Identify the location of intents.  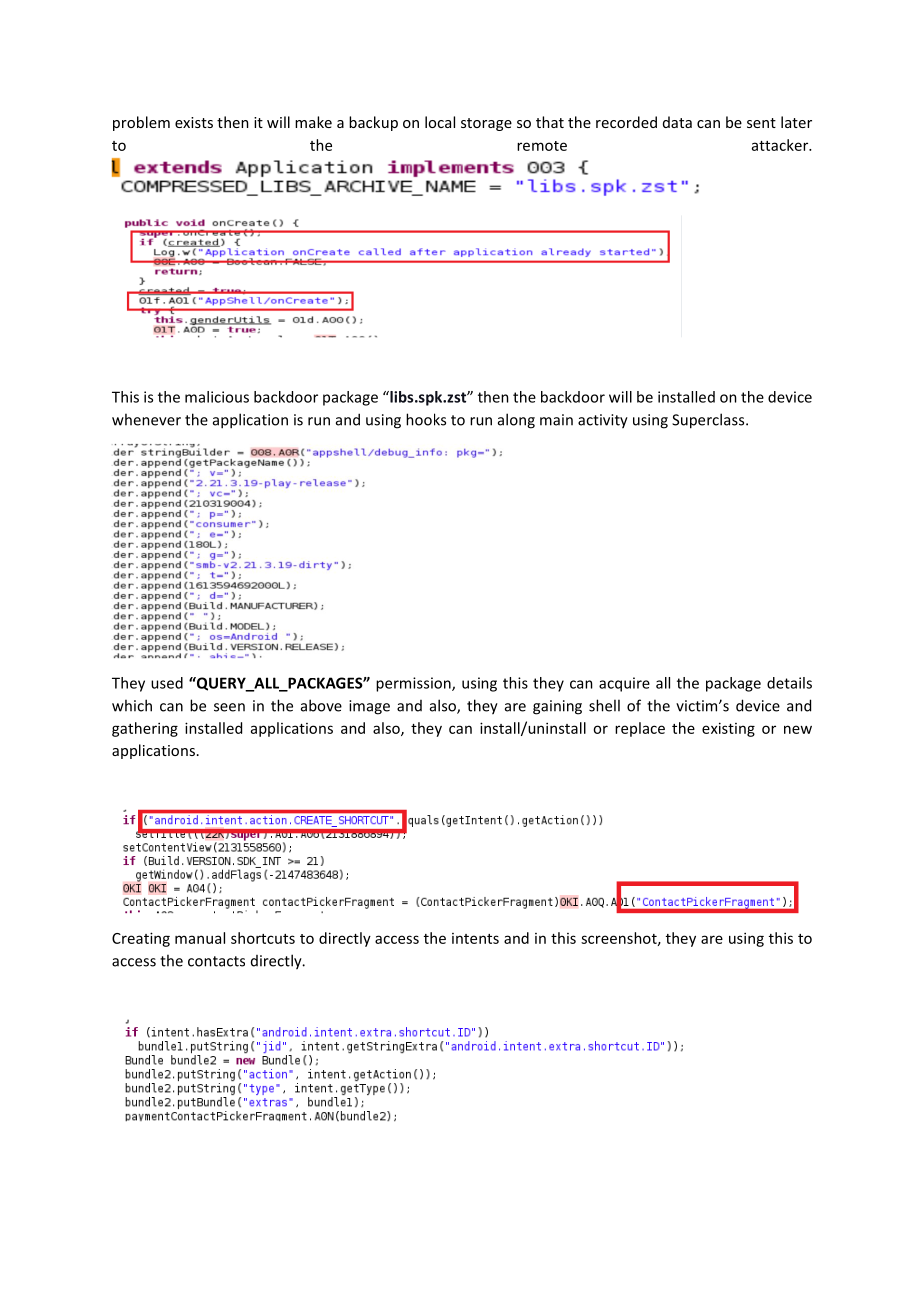
(475, 938).
